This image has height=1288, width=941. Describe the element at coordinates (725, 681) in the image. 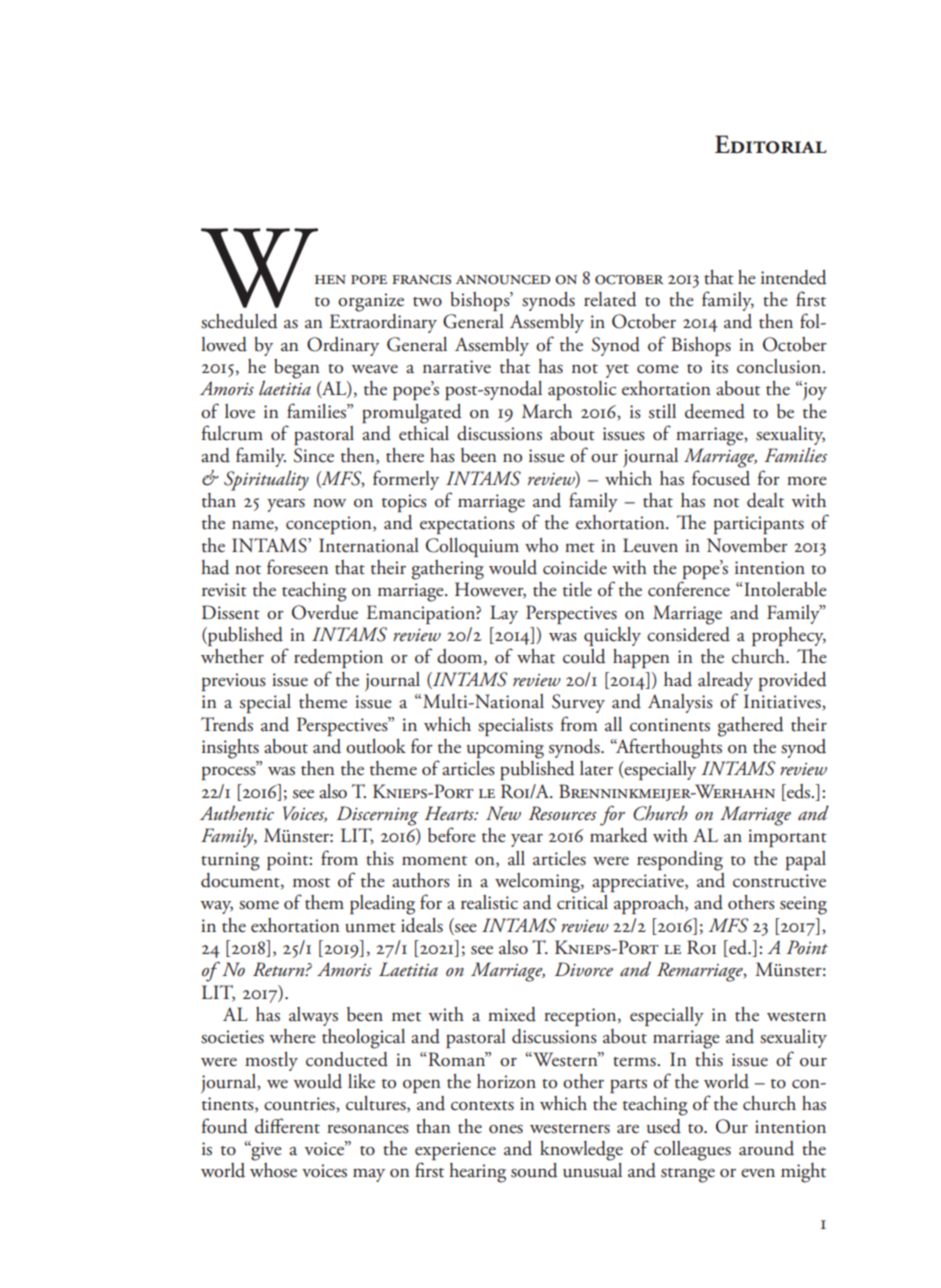

I see `already` at that location.
